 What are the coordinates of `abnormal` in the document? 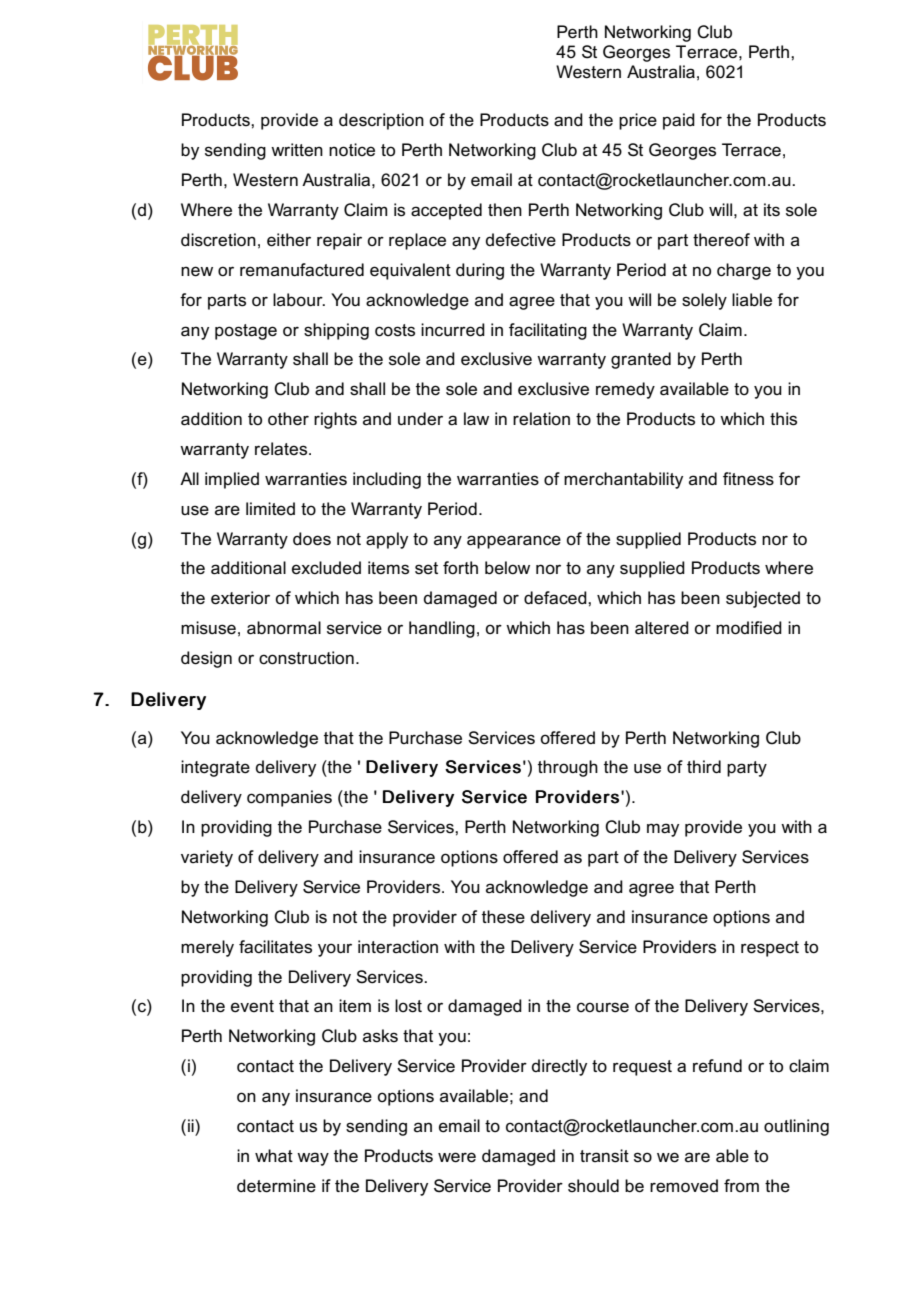 It's located at (284, 628).
